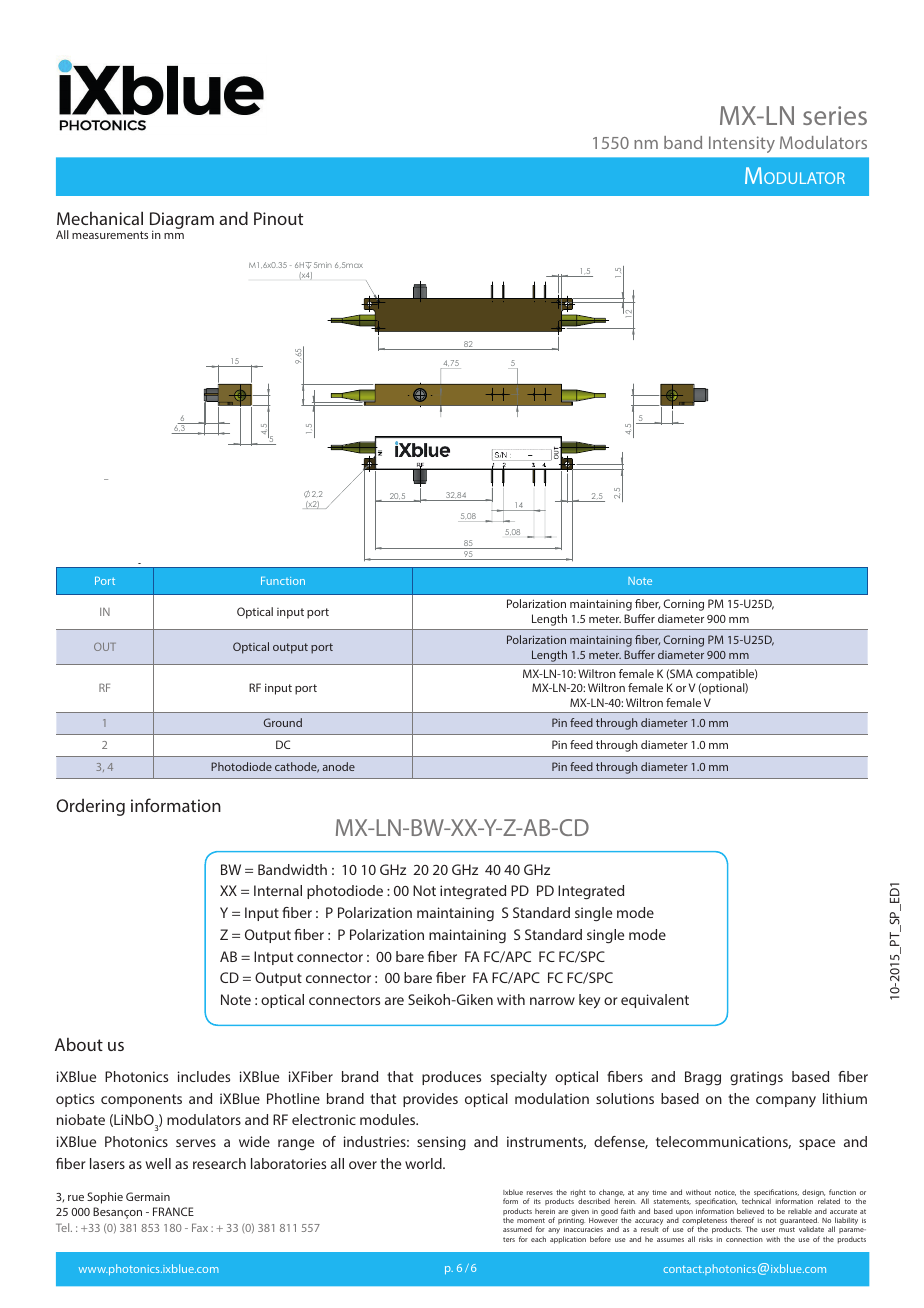  Describe the element at coordinates (278, 218) in the screenshot. I see `Pinout` at that location.
